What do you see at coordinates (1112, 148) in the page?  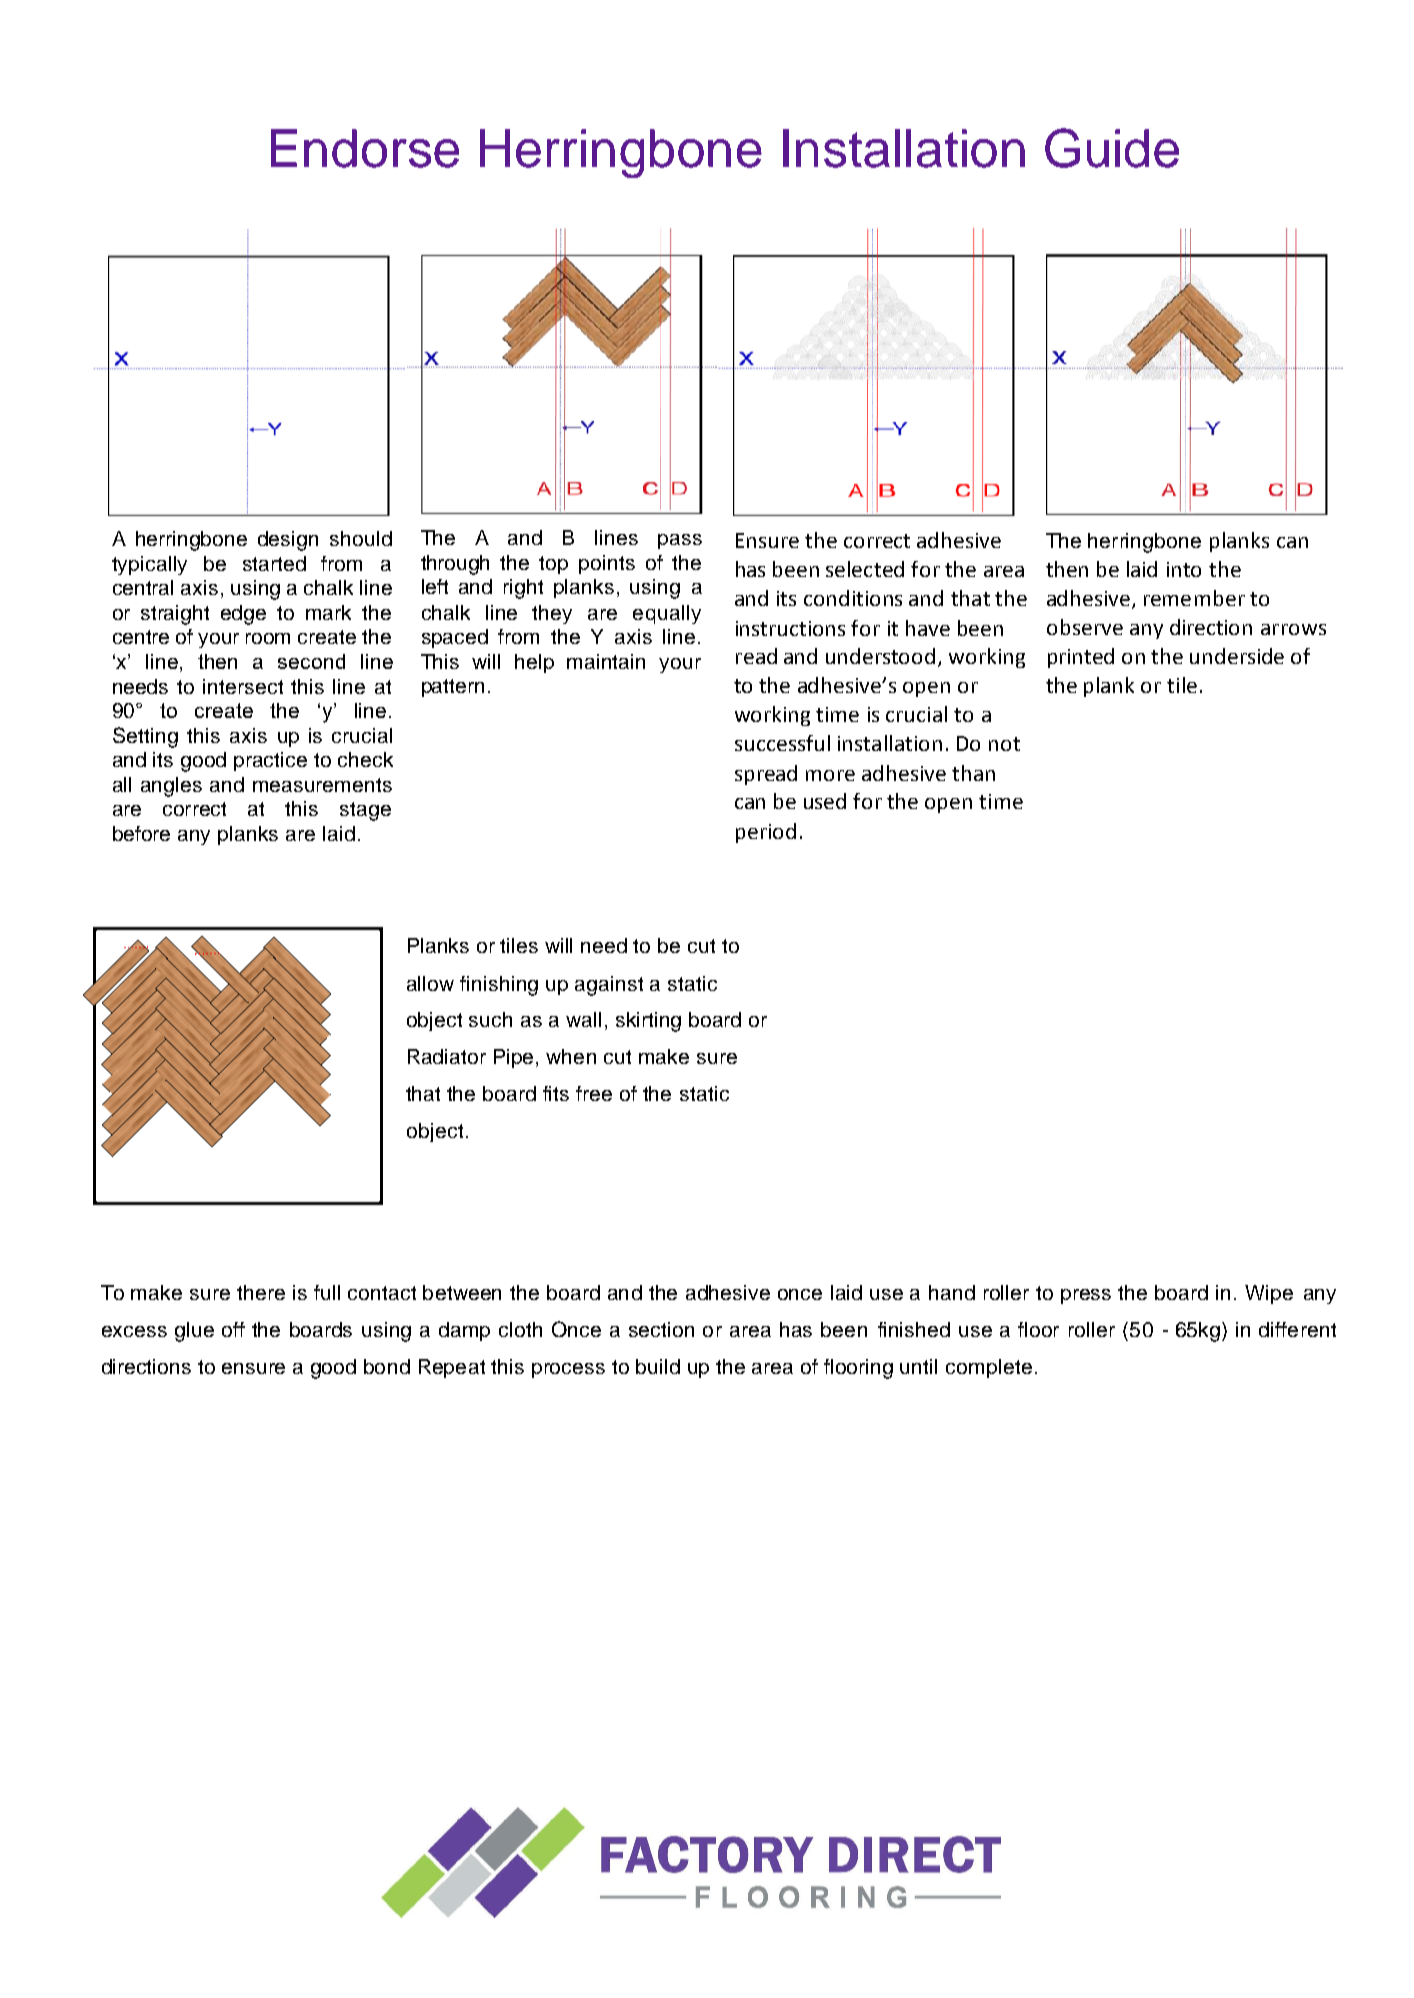 I see `Guide` at bounding box center [1112, 148].
